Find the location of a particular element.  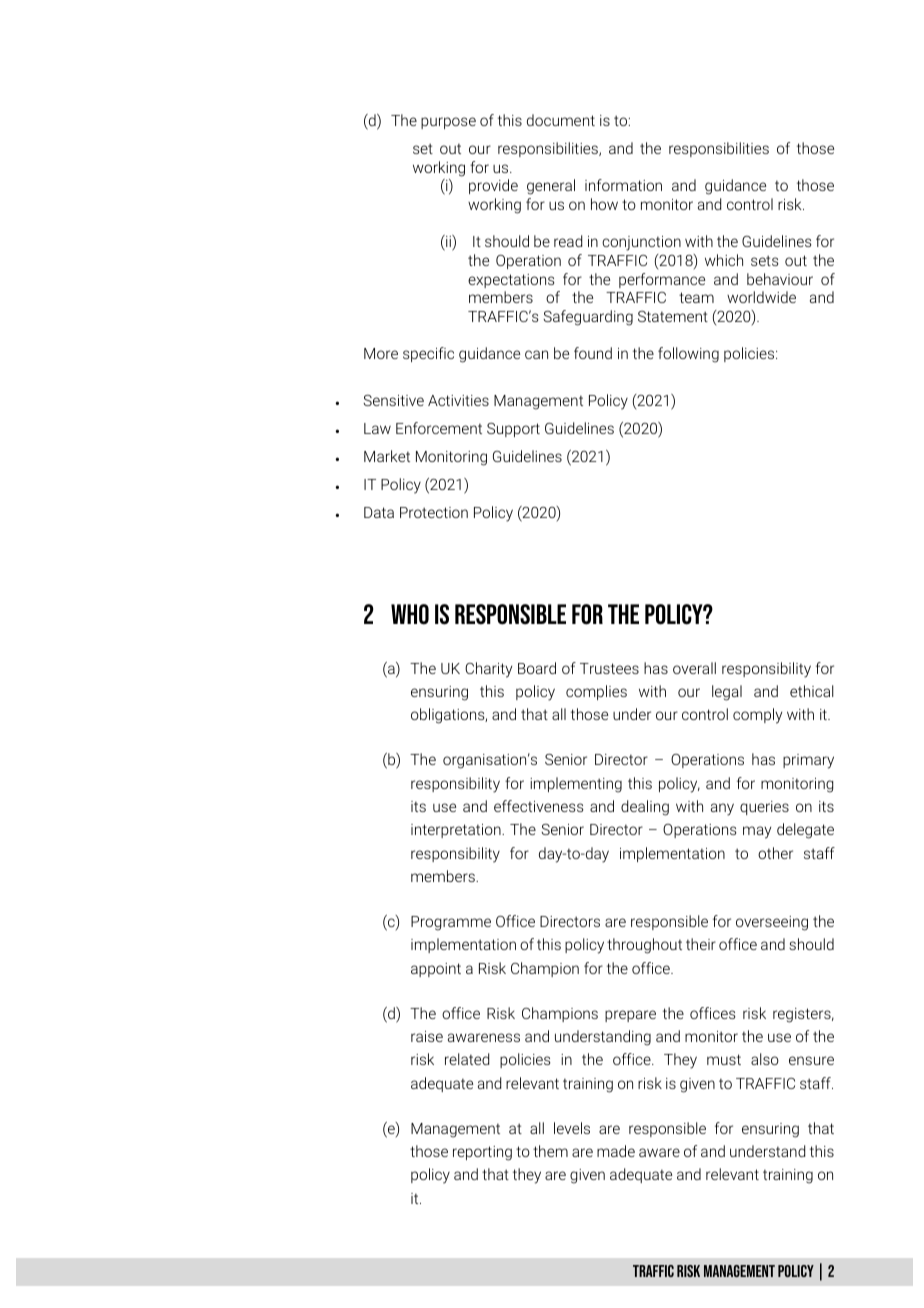

information is located at coordinates (623, 185).
